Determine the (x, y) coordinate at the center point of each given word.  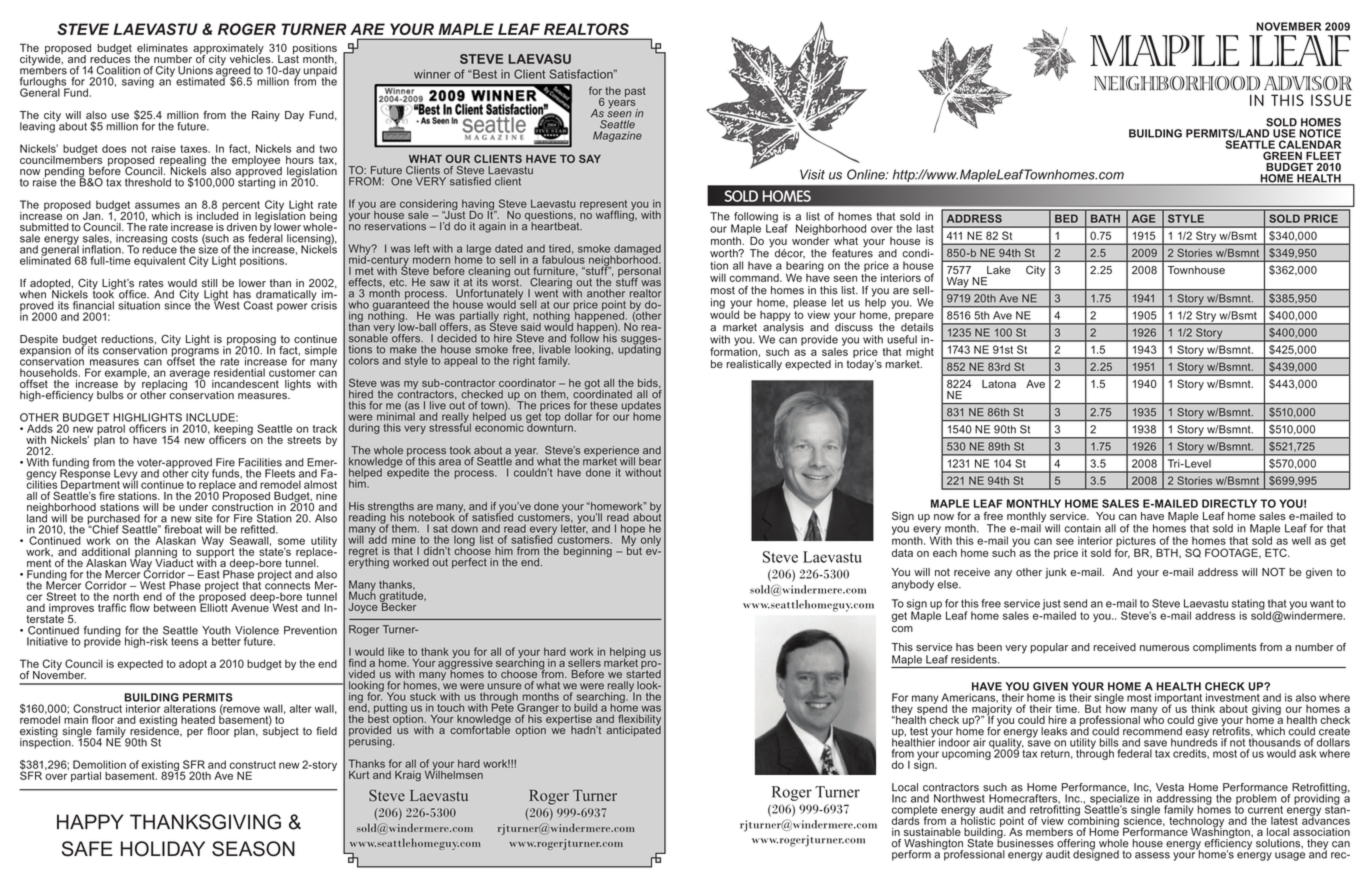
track (325, 428)
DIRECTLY (1229, 503)
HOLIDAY (163, 849)
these (604, 405)
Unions (195, 70)
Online (867, 174)
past (635, 92)
